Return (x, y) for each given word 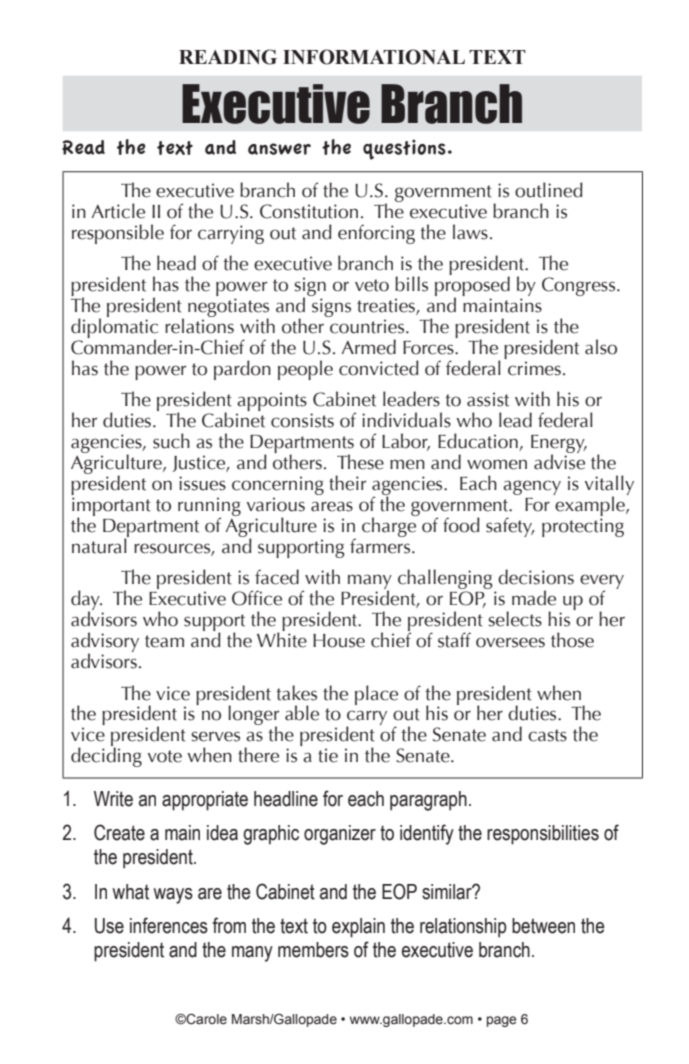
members (313, 950)
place (376, 695)
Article (118, 211)
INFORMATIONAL (374, 57)
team (164, 641)
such (171, 441)
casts (547, 735)
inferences (169, 925)
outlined (549, 190)
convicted (379, 368)
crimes (534, 368)
